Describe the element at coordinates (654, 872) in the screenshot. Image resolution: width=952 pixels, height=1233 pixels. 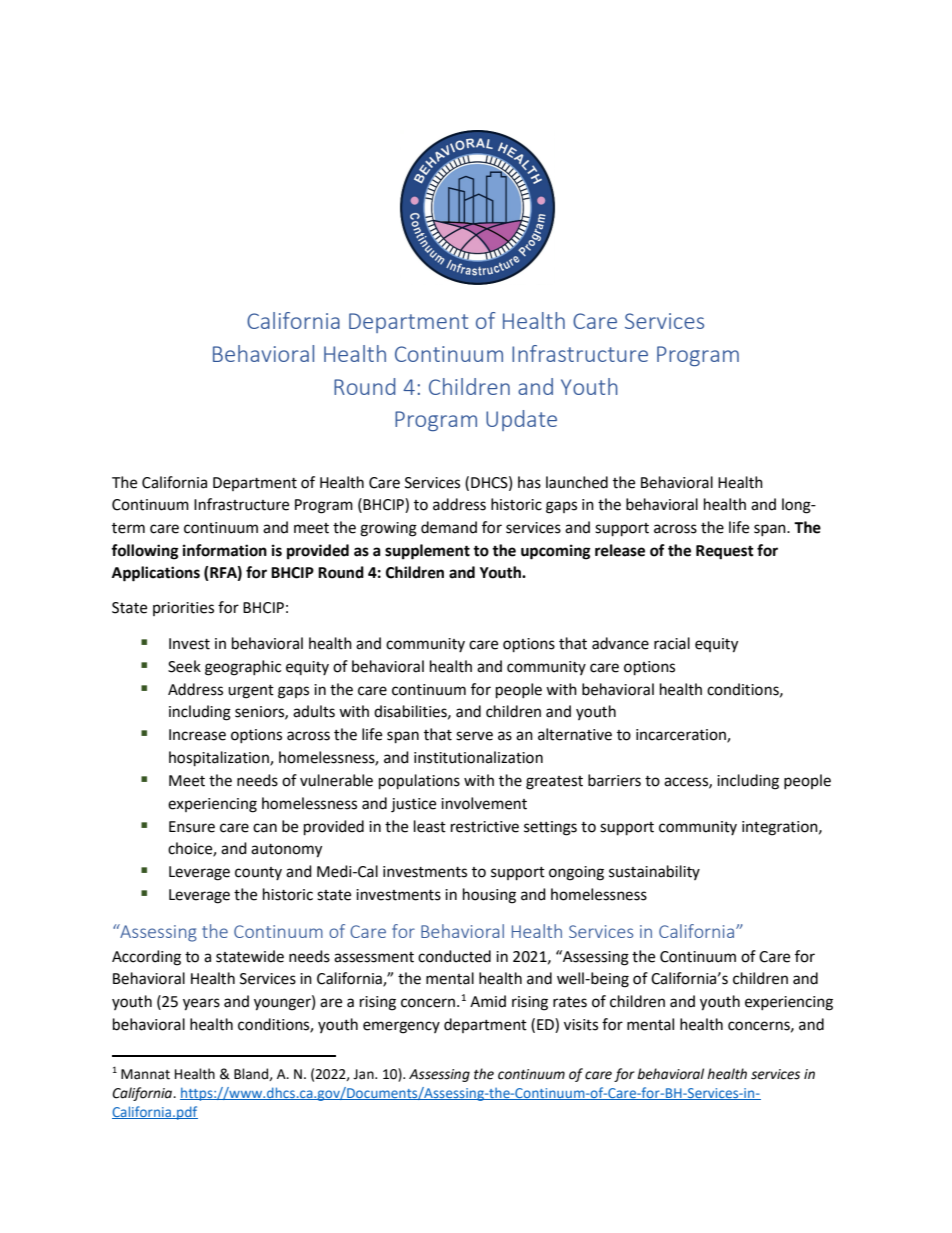
I see `sustainability` at that location.
